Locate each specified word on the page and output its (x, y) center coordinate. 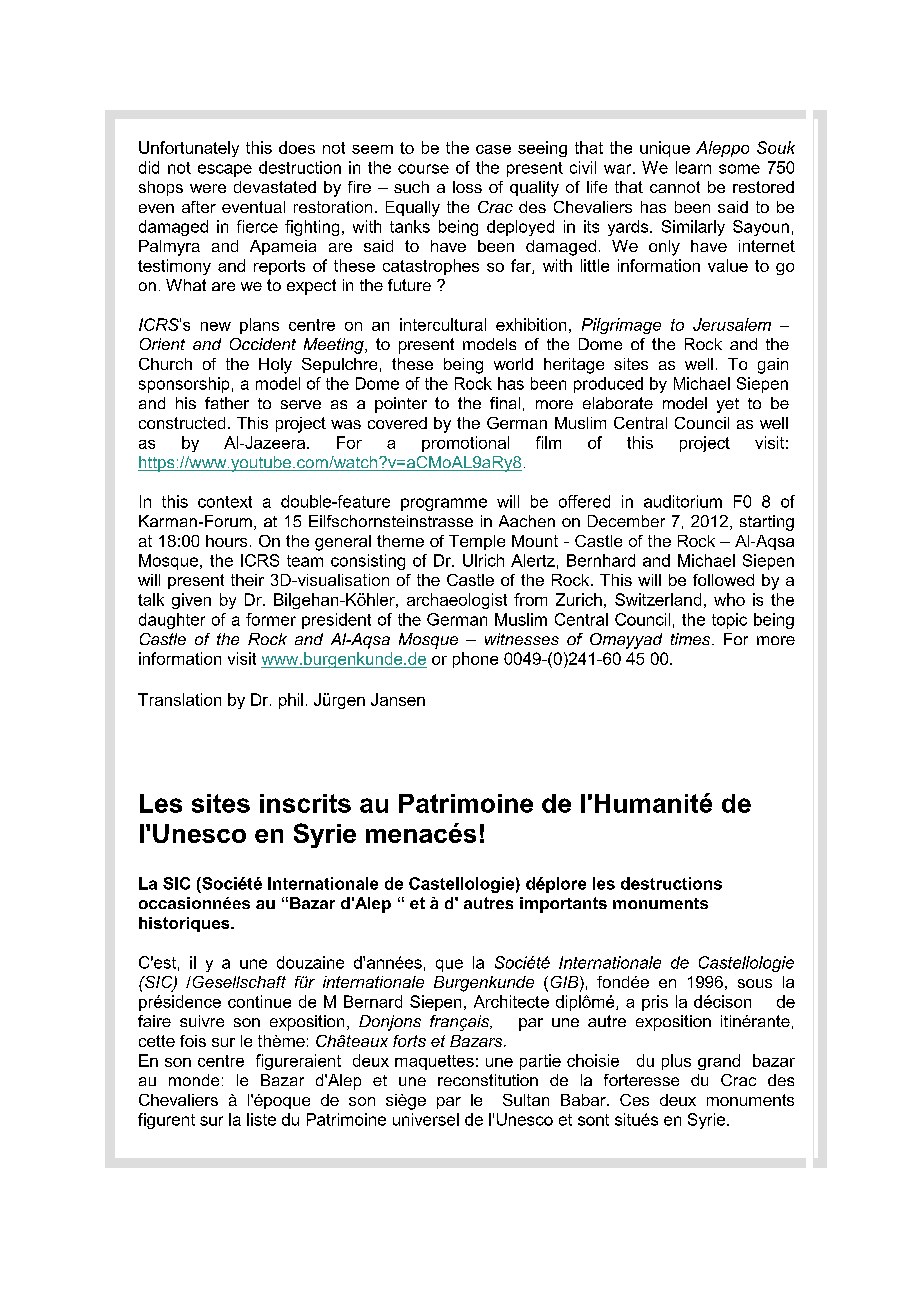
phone (475, 660)
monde (194, 1080)
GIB (566, 983)
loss (467, 187)
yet (728, 405)
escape (225, 170)
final (505, 403)
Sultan (526, 1100)
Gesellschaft (238, 982)
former (271, 619)
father (227, 403)
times (692, 639)
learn (693, 167)
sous (755, 983)
